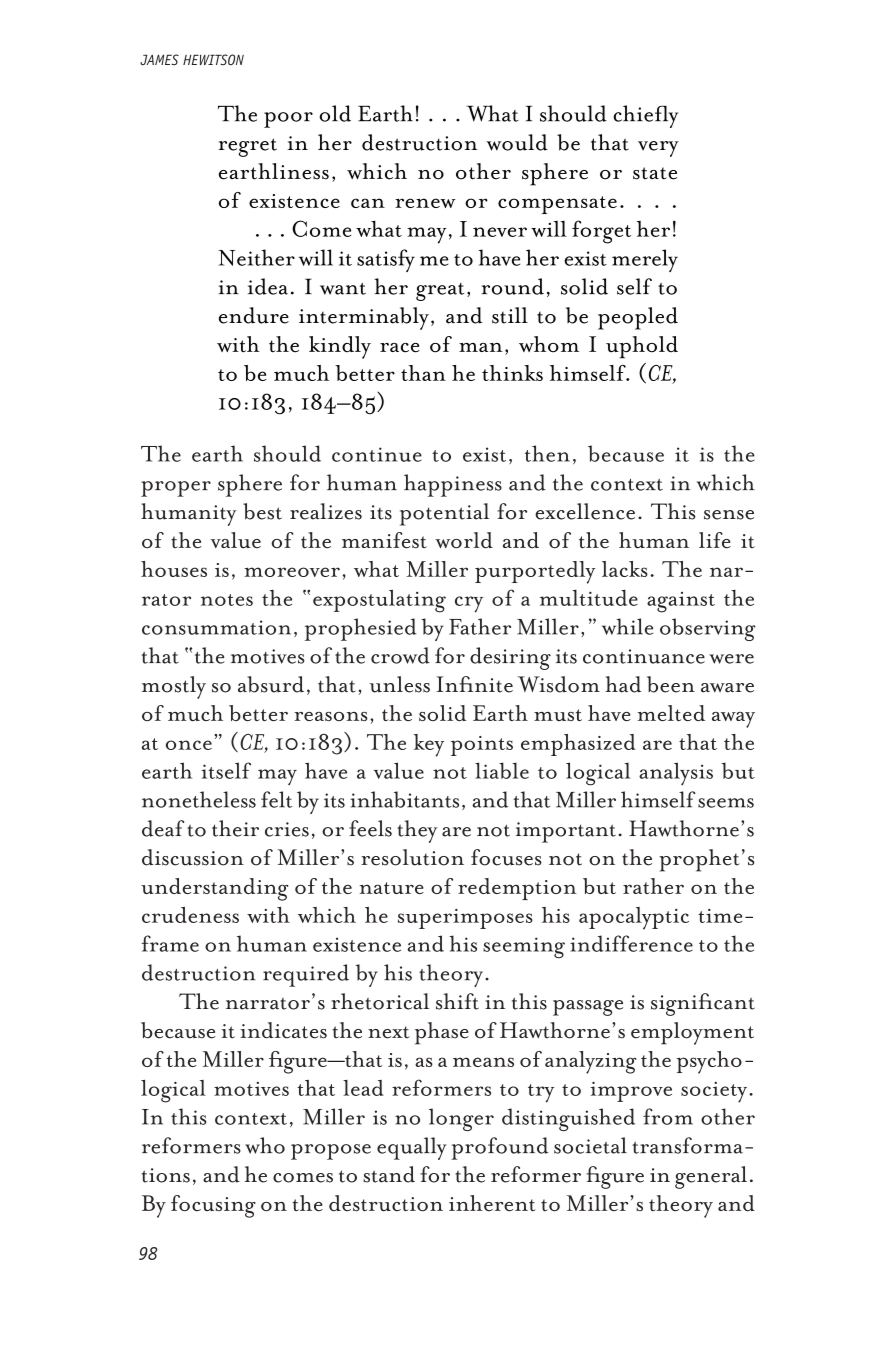 The image size is (896, 1358). What do you see at coordinates (216, 627) in the screenshot?
I see `consummation` at bounding box center [216, 627].
